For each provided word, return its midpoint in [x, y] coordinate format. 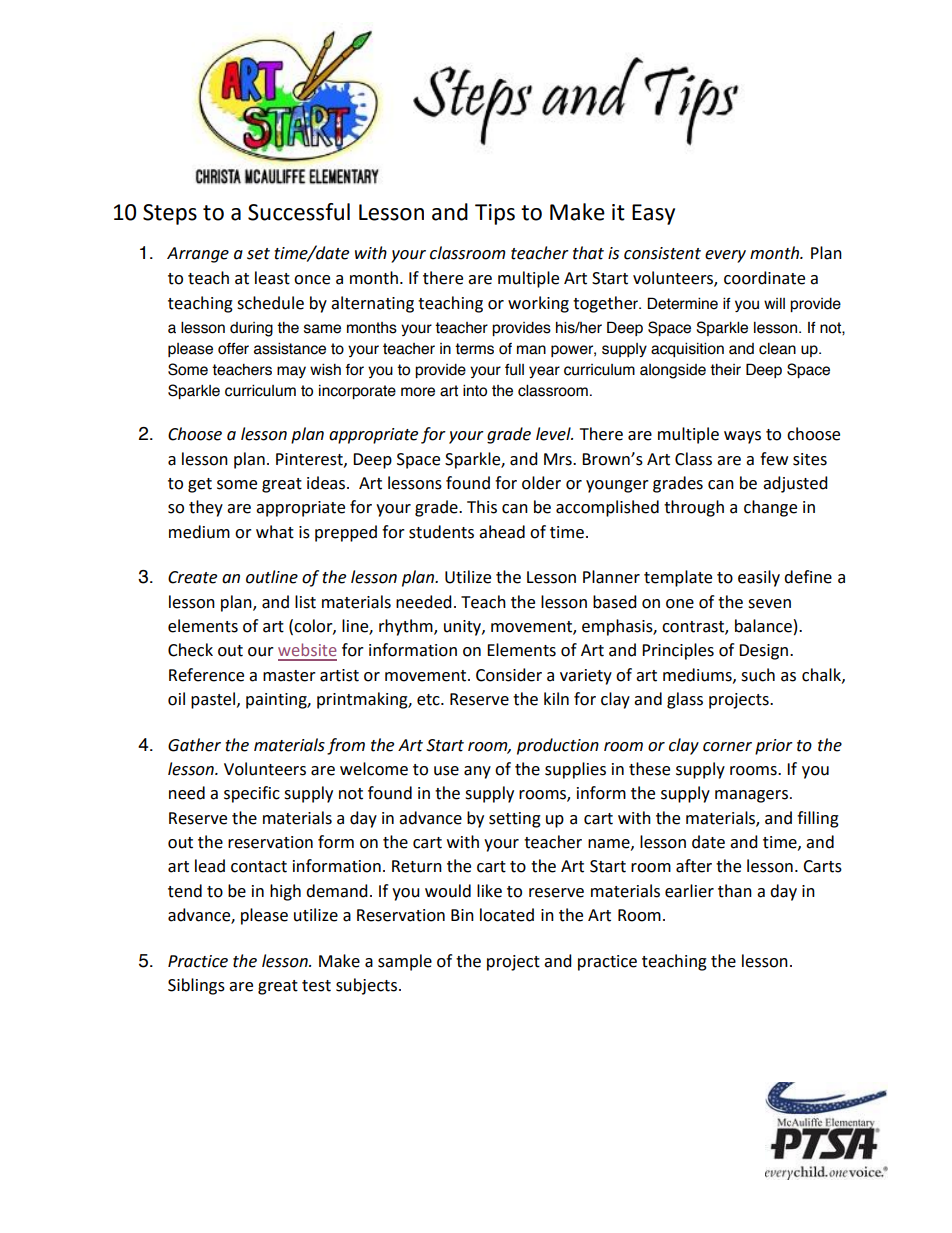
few [774, 459]
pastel [214, 700]
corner [727, 747]
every [725, 256]
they [206, 508]
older [541, 483]
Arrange [198, 255]
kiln [556, 698]
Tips [495, 214]
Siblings [196, 986]
